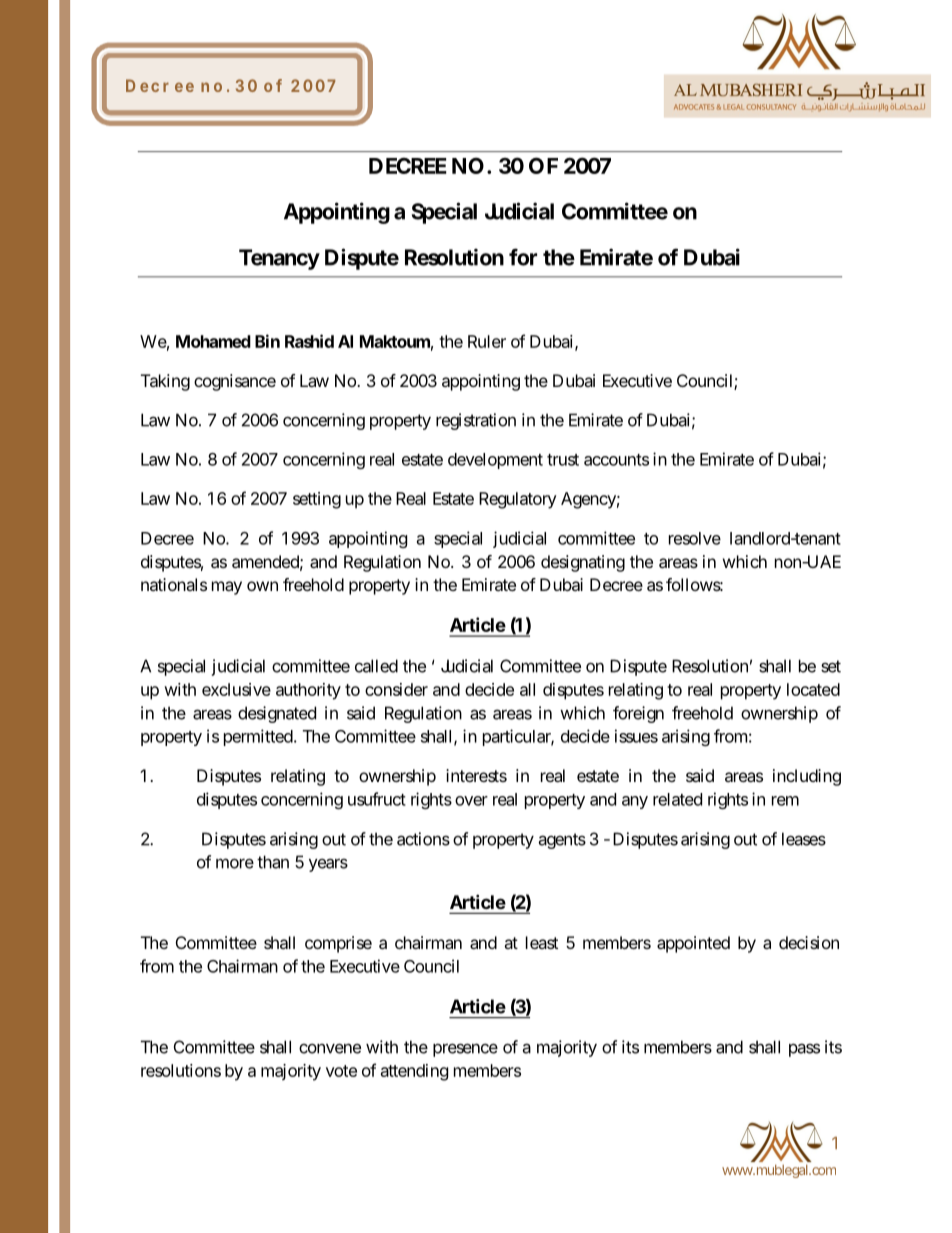 The height and width of the screenshot is (1233, 952). I want to click on permitted, so click(259, 737).
